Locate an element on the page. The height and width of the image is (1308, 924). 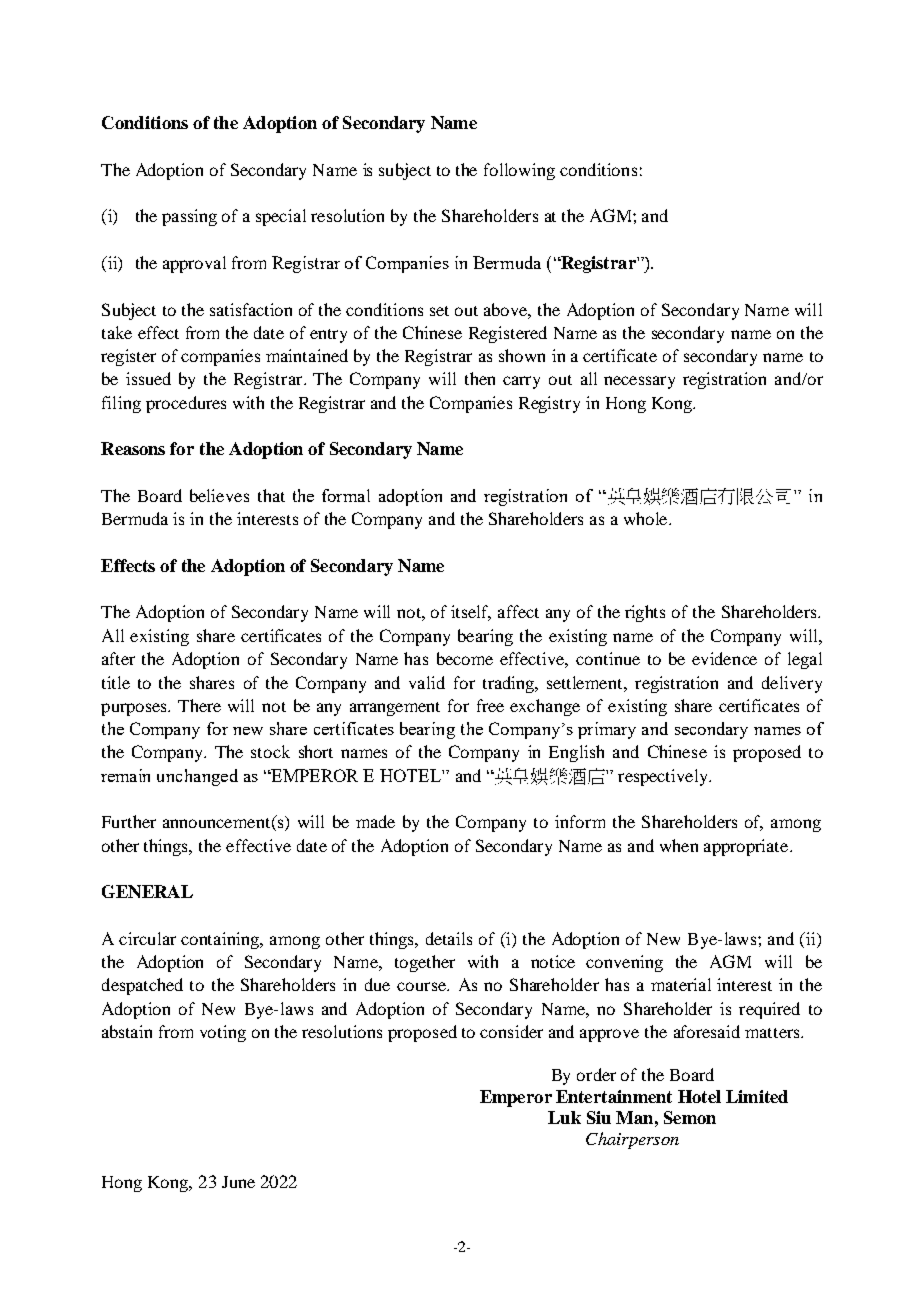
passing is located at coordinates (189, 217).
